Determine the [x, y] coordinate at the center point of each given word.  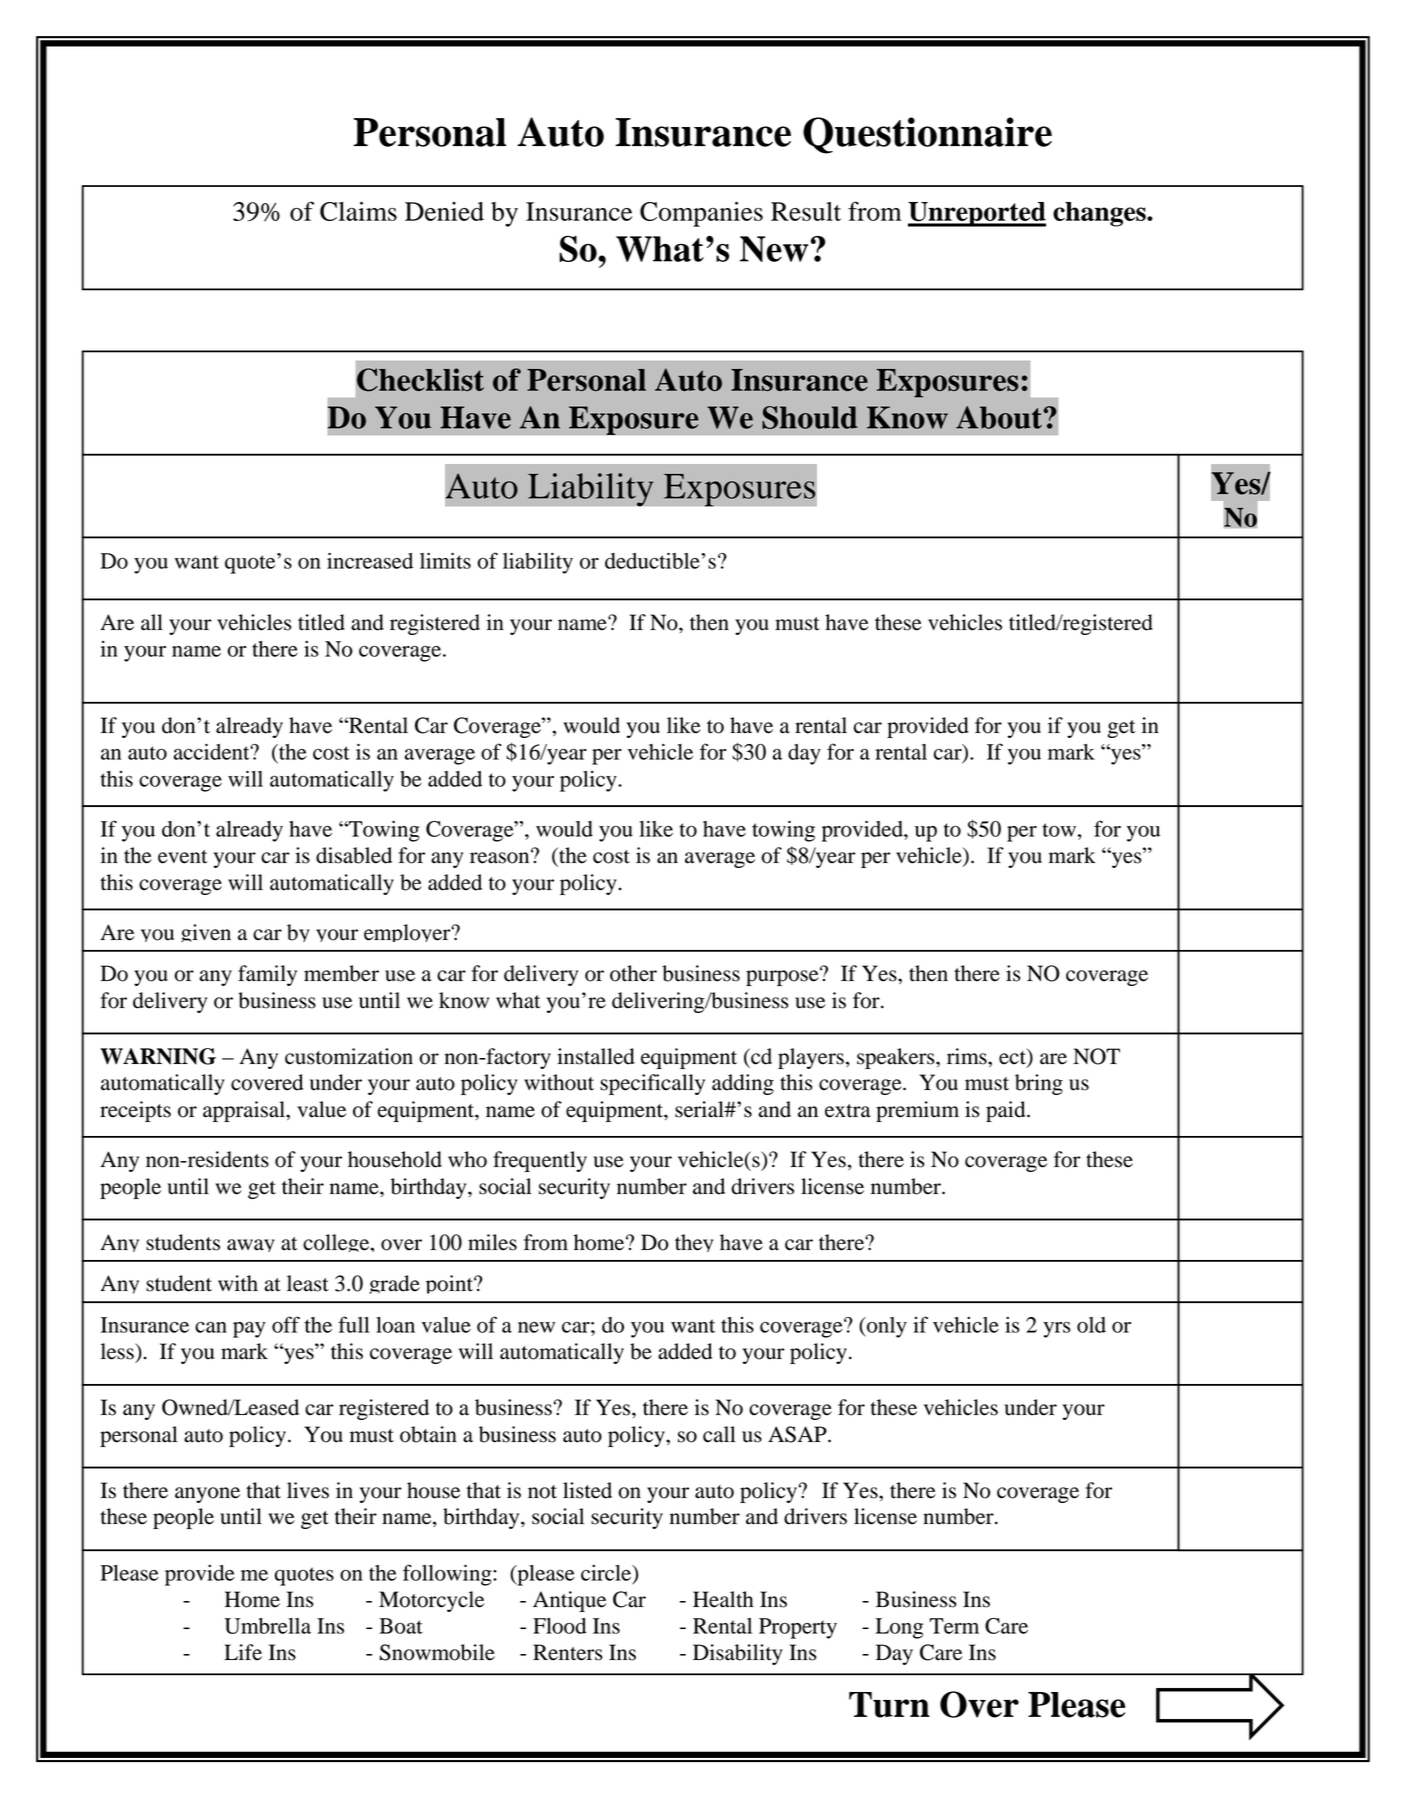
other [633, 973]
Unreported [977, 214]
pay [249, 1329]
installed [596, 1056]
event [183, 857]
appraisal [245, 1111]
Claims [358, 211]
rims [968, 1056]
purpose [783, 977]
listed [587, 1490]
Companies [701, 214]
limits [445, 561]
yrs [1057, 1329]
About [999, 417]
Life [243, 1652]
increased [370, 561]
